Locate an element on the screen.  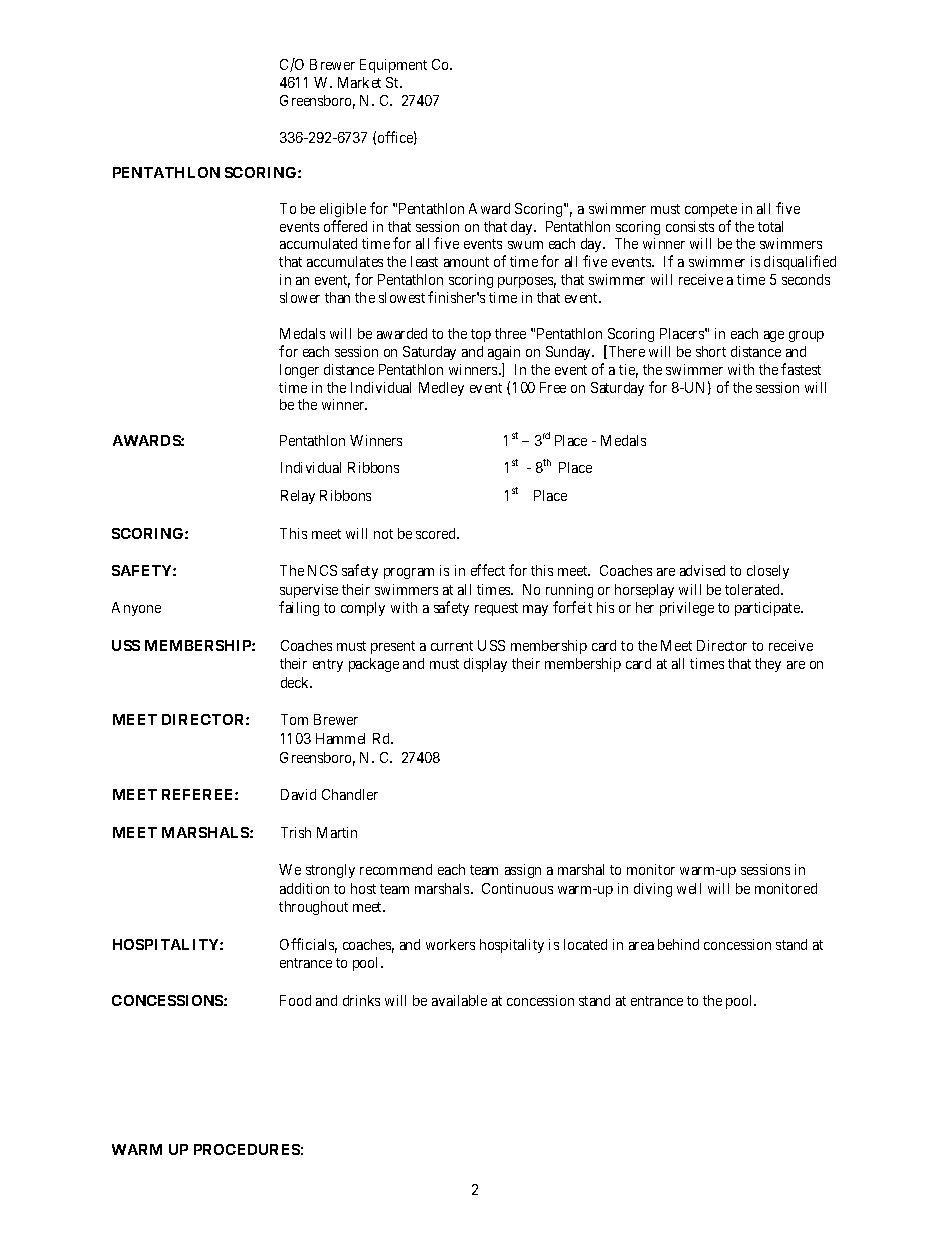
advised is located at coordinates (702, 570).
